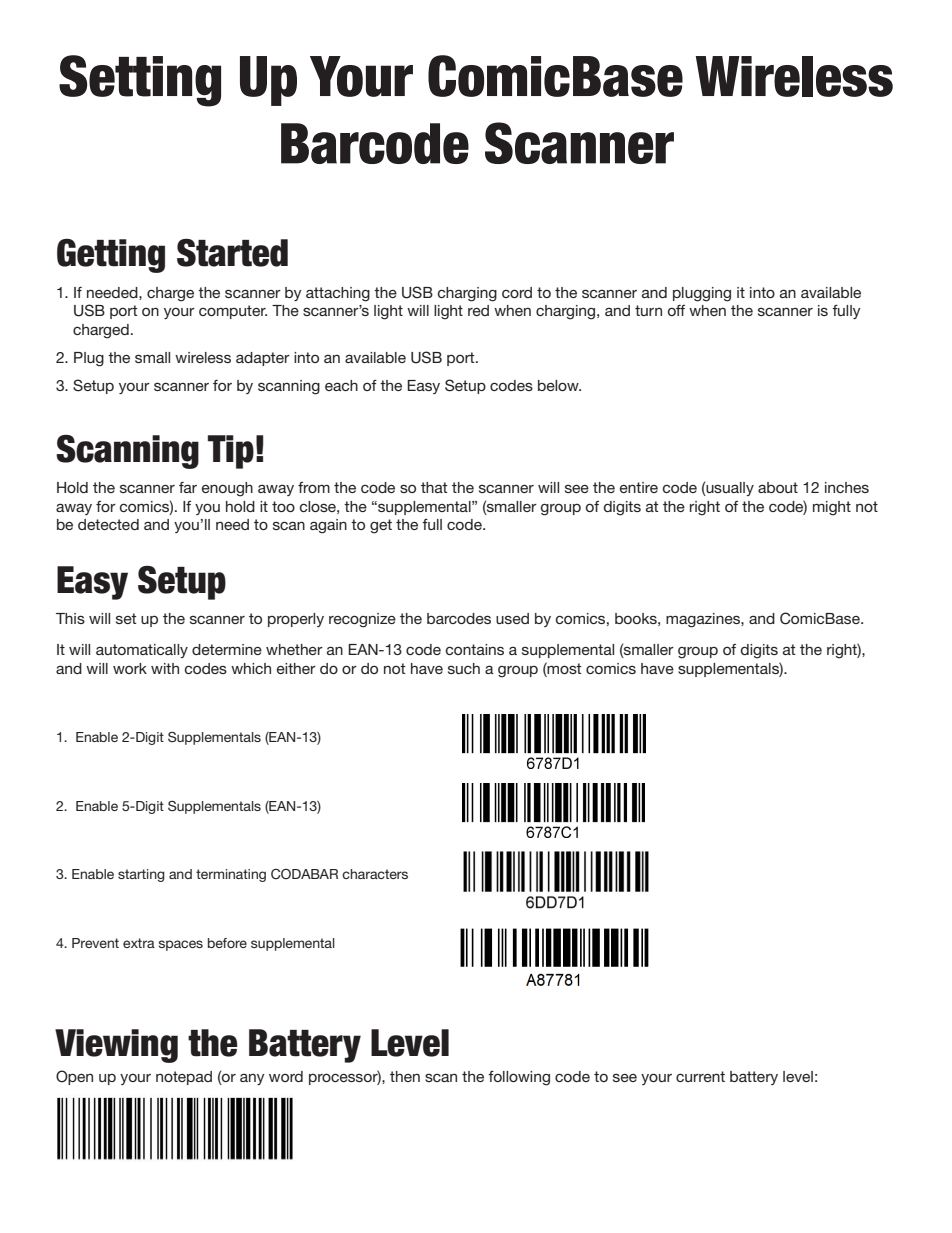 This image has height=1233, width=952. Describe the element at coordinates (676, 310) in the image. I see `off` at that location.
